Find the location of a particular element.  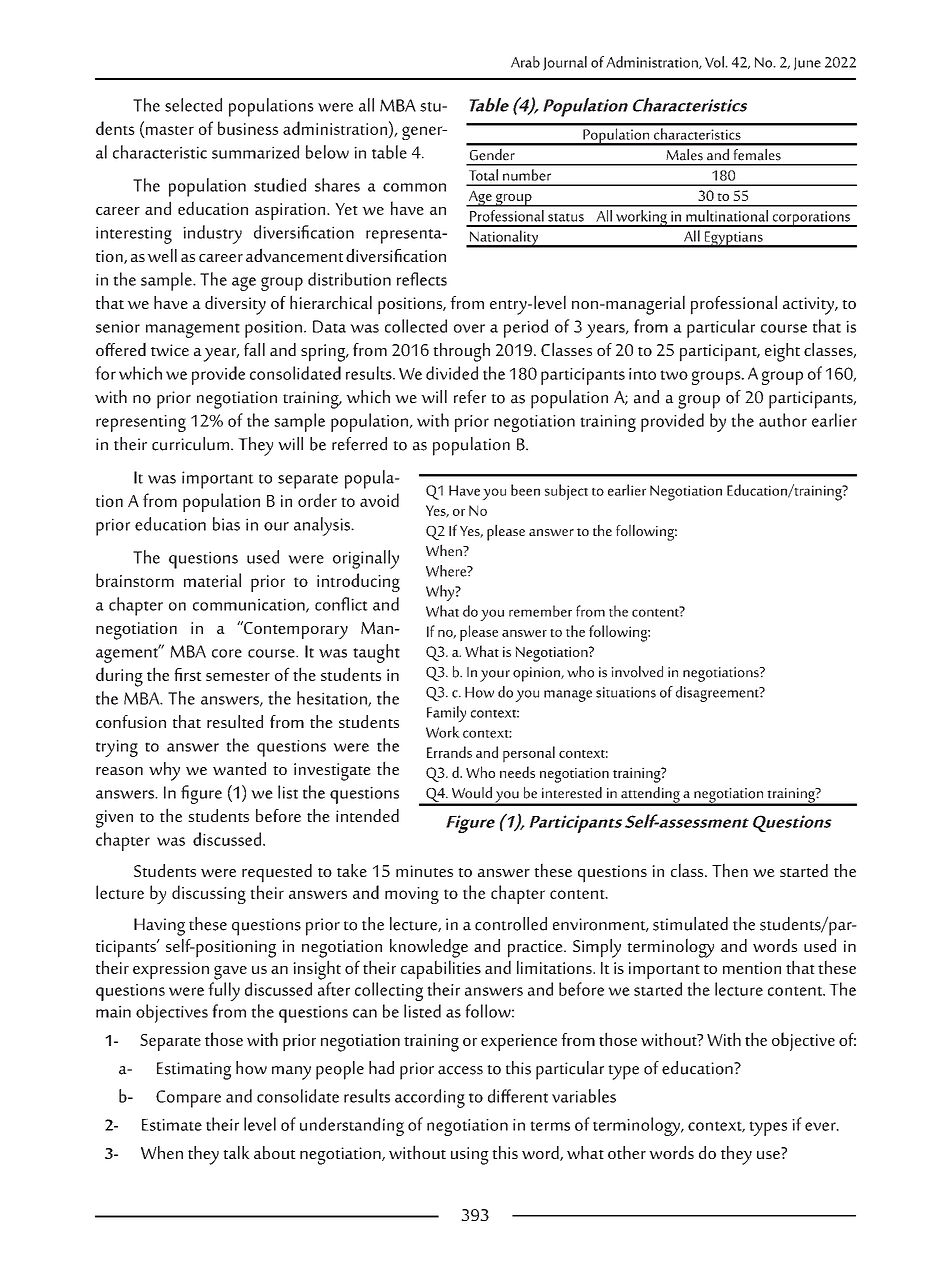

using is located at coordinates (470, 1156).
